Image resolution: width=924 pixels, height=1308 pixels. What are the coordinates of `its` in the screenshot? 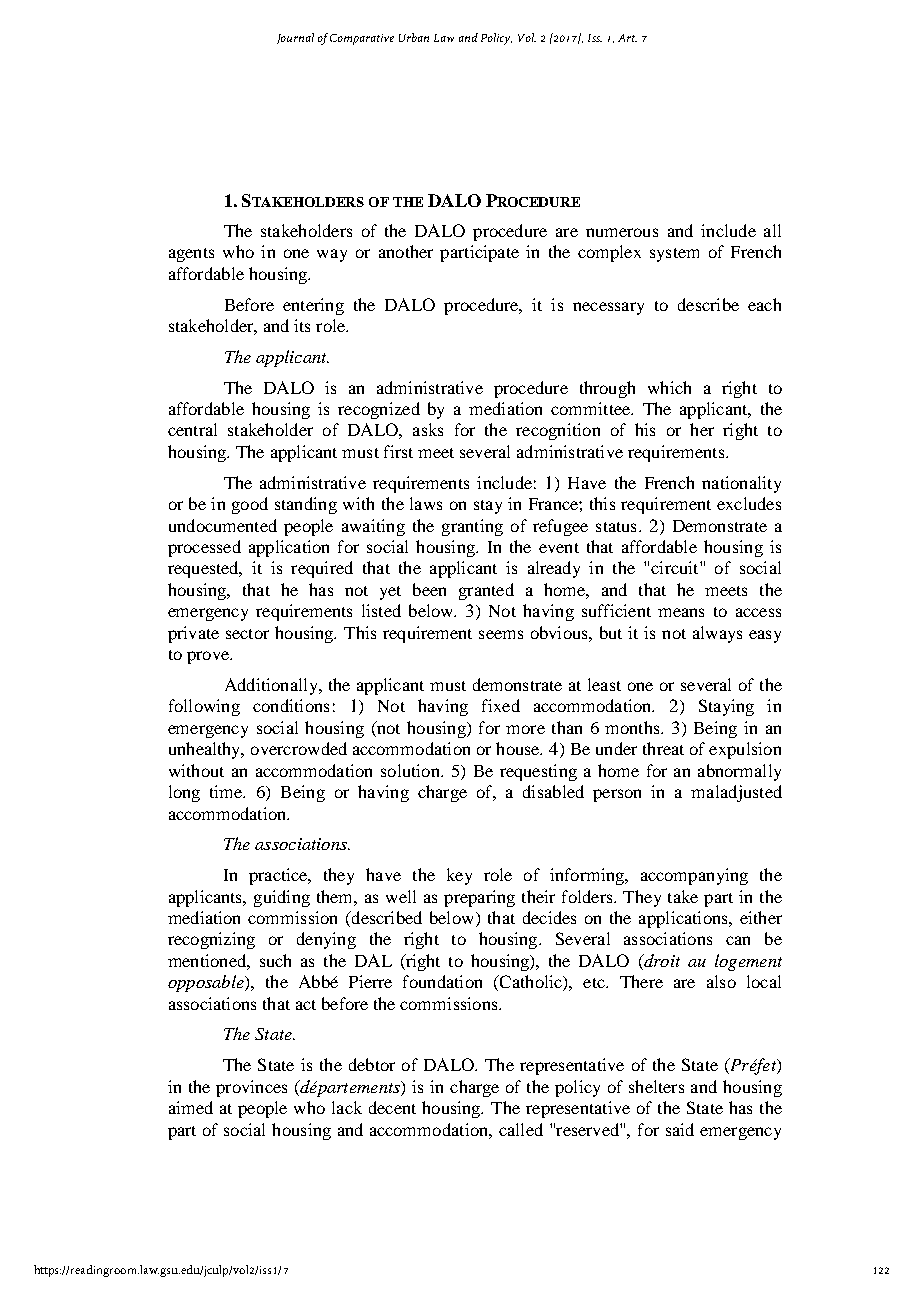 It's located at (302, 325).
